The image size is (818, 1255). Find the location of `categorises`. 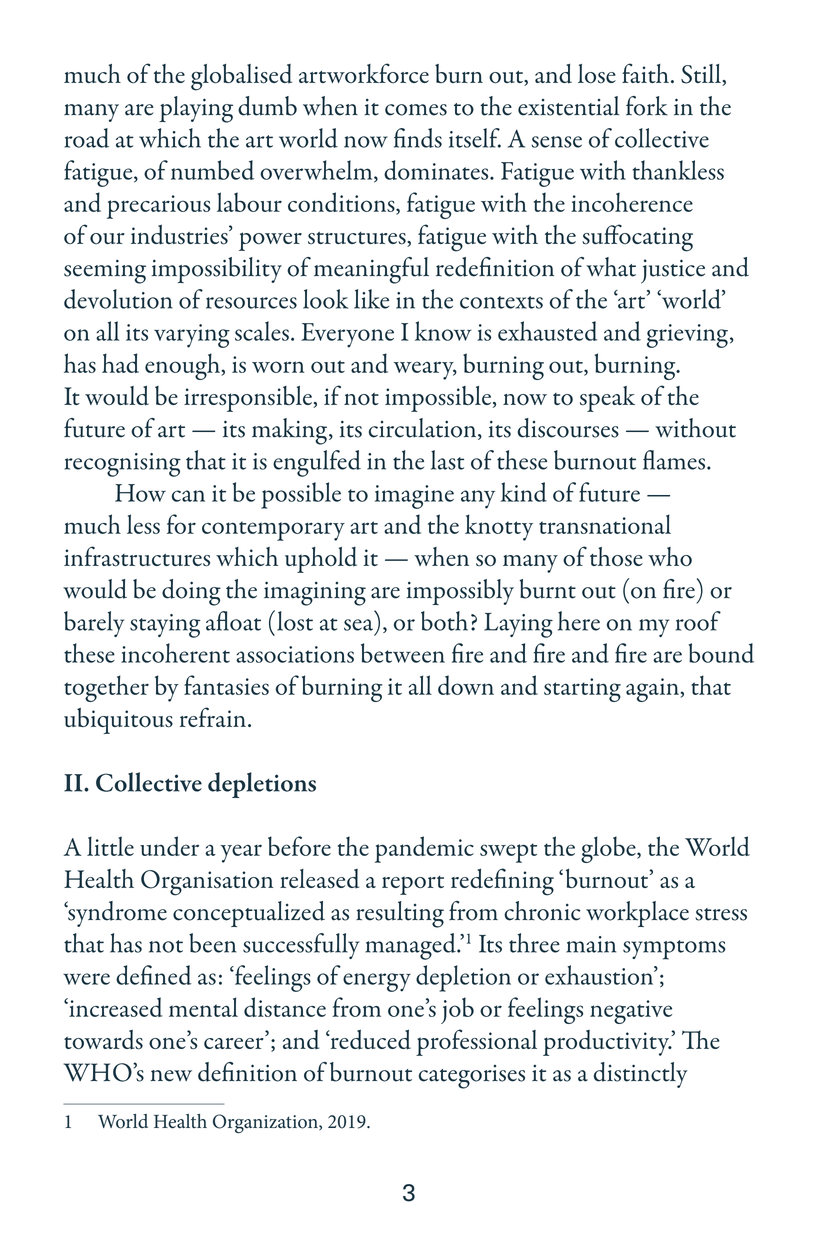

categorises is located at coordinates (472, 1077).
